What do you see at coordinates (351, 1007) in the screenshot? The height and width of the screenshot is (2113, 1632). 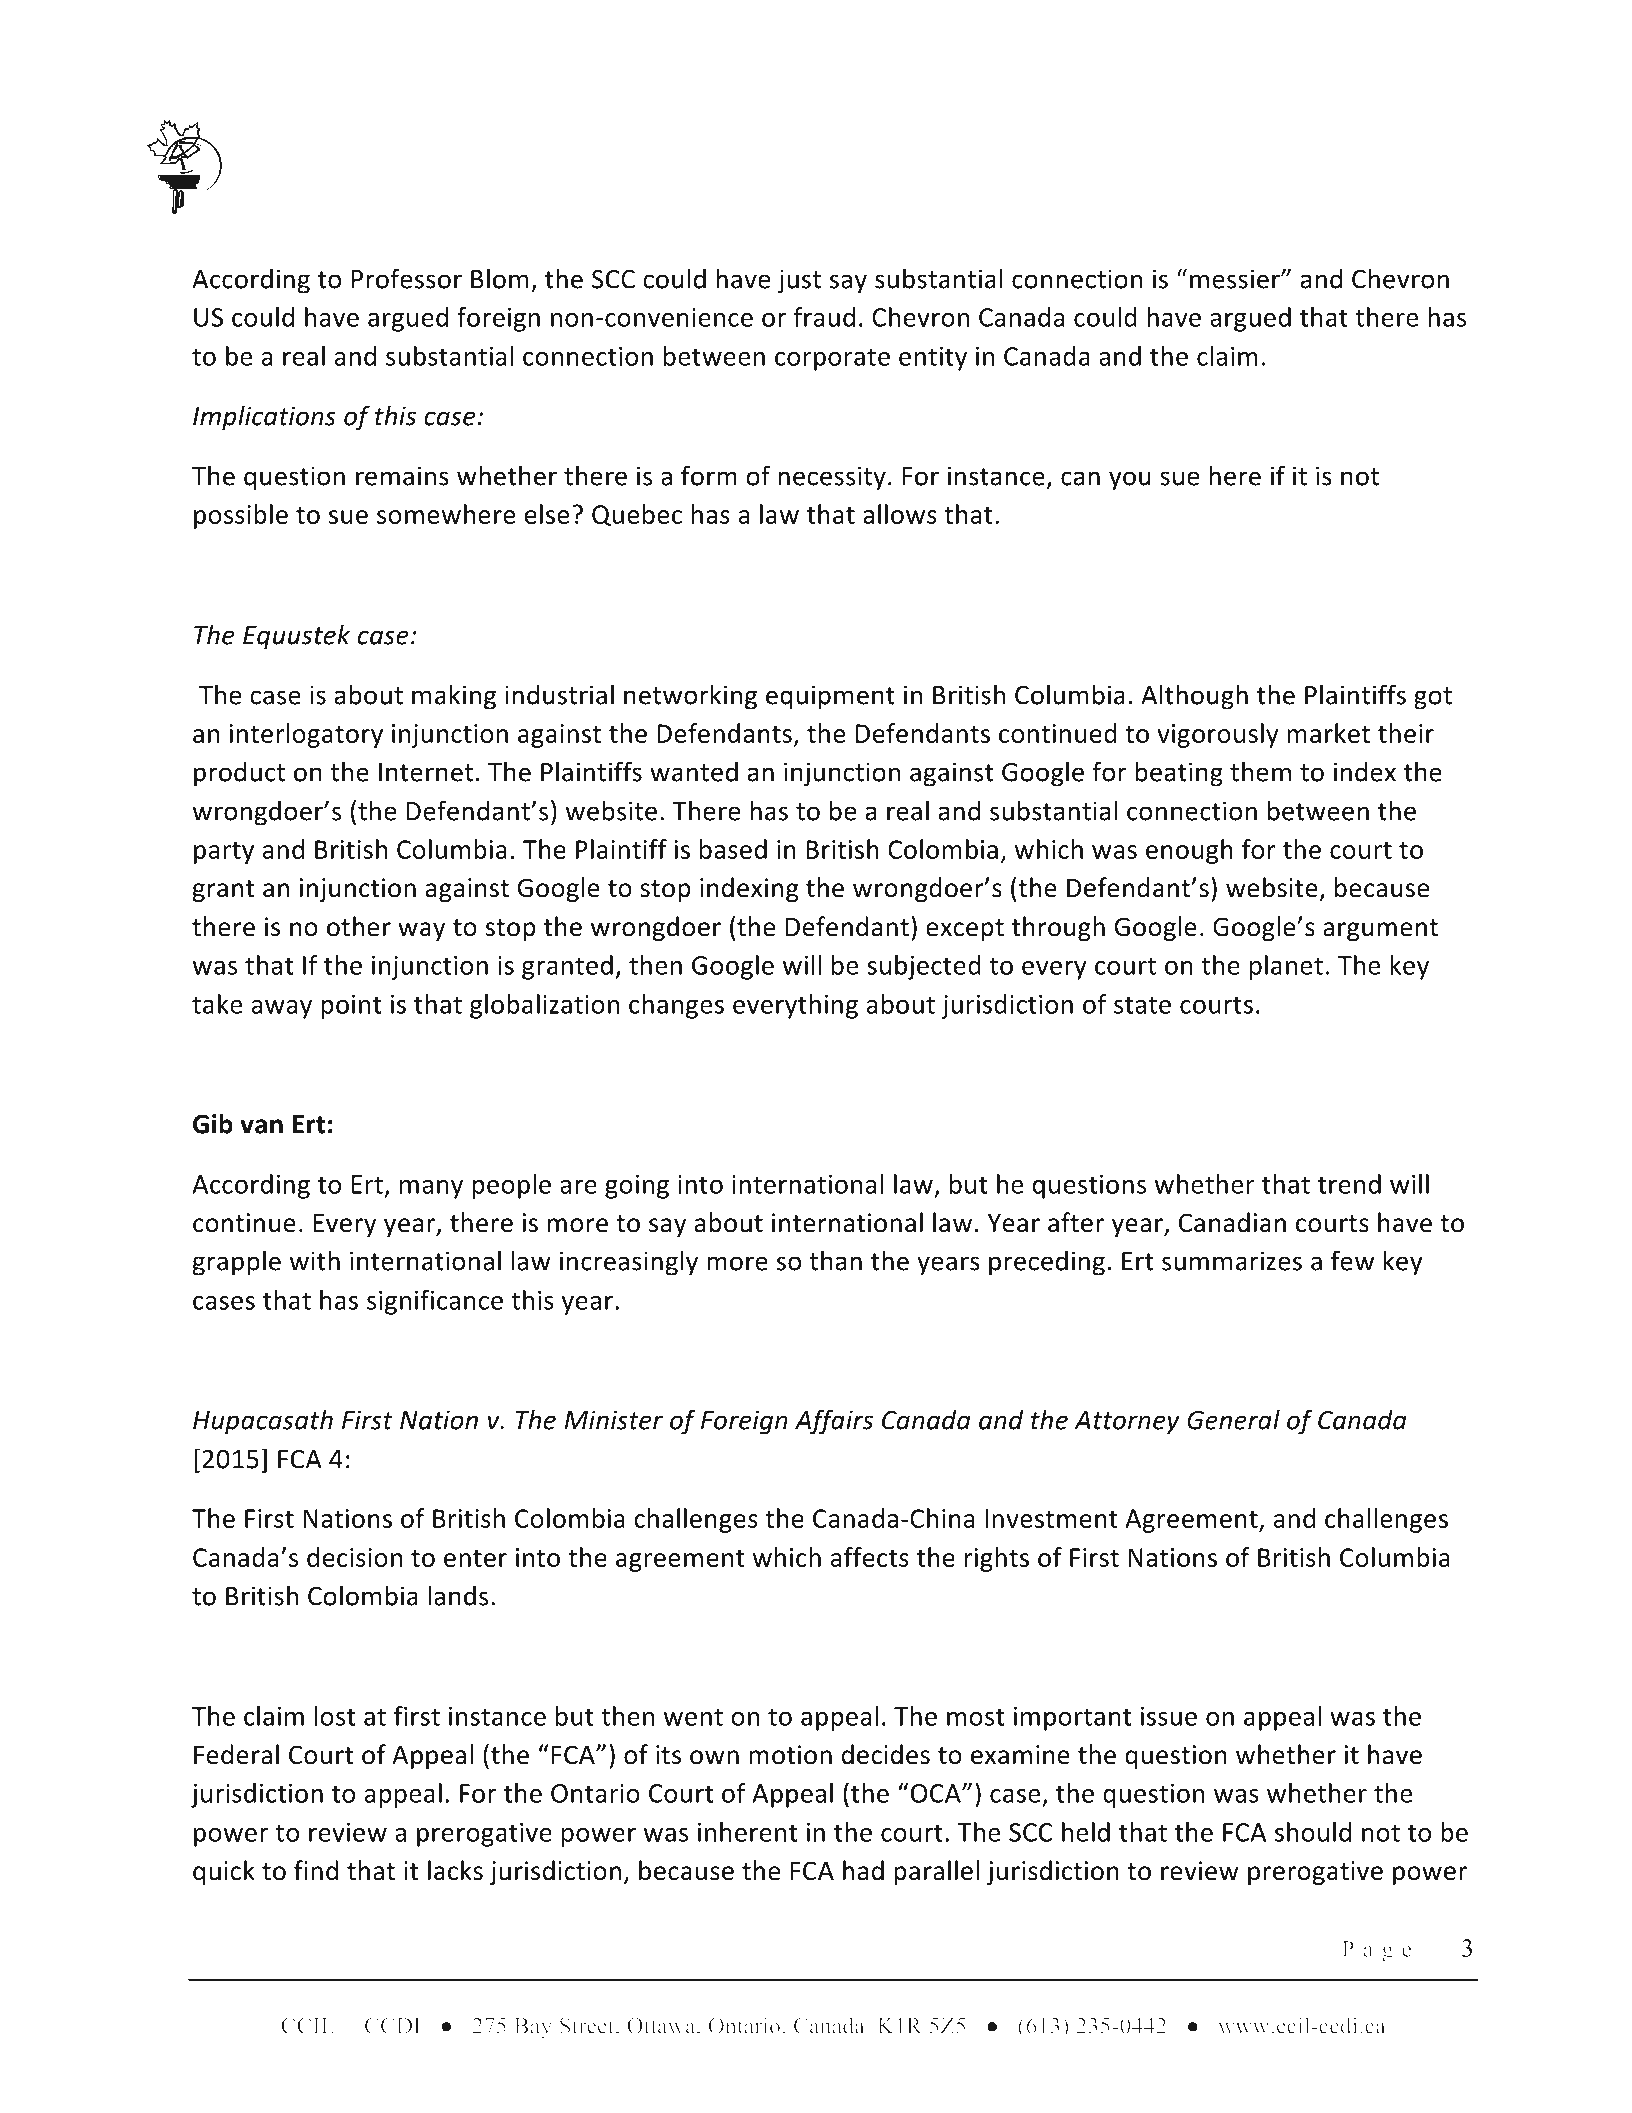 I see `point` at bounding box center [351, 1007].
